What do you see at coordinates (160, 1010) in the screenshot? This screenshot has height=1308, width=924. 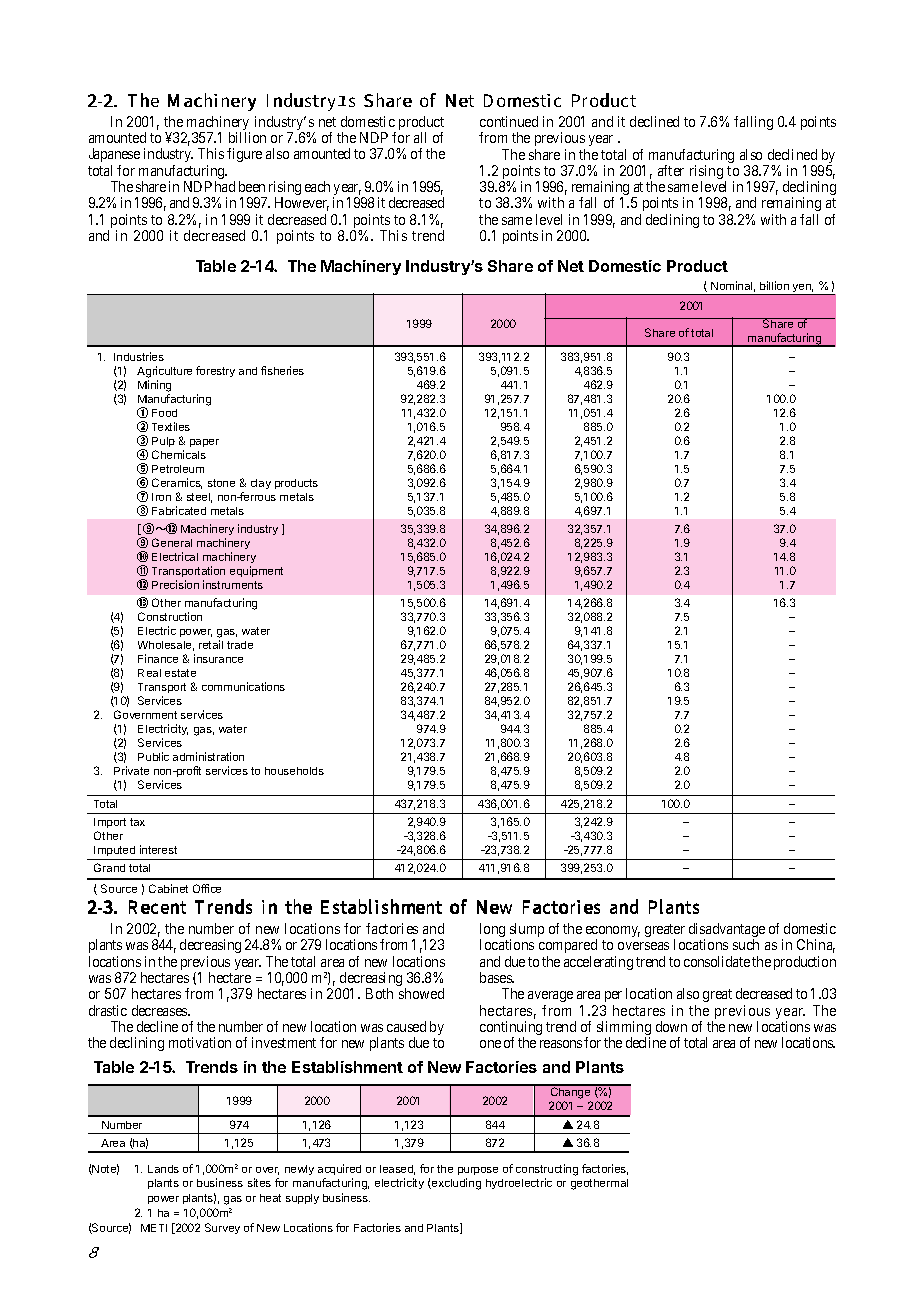 I see `decreases` at bounding box center [160, 1010].
